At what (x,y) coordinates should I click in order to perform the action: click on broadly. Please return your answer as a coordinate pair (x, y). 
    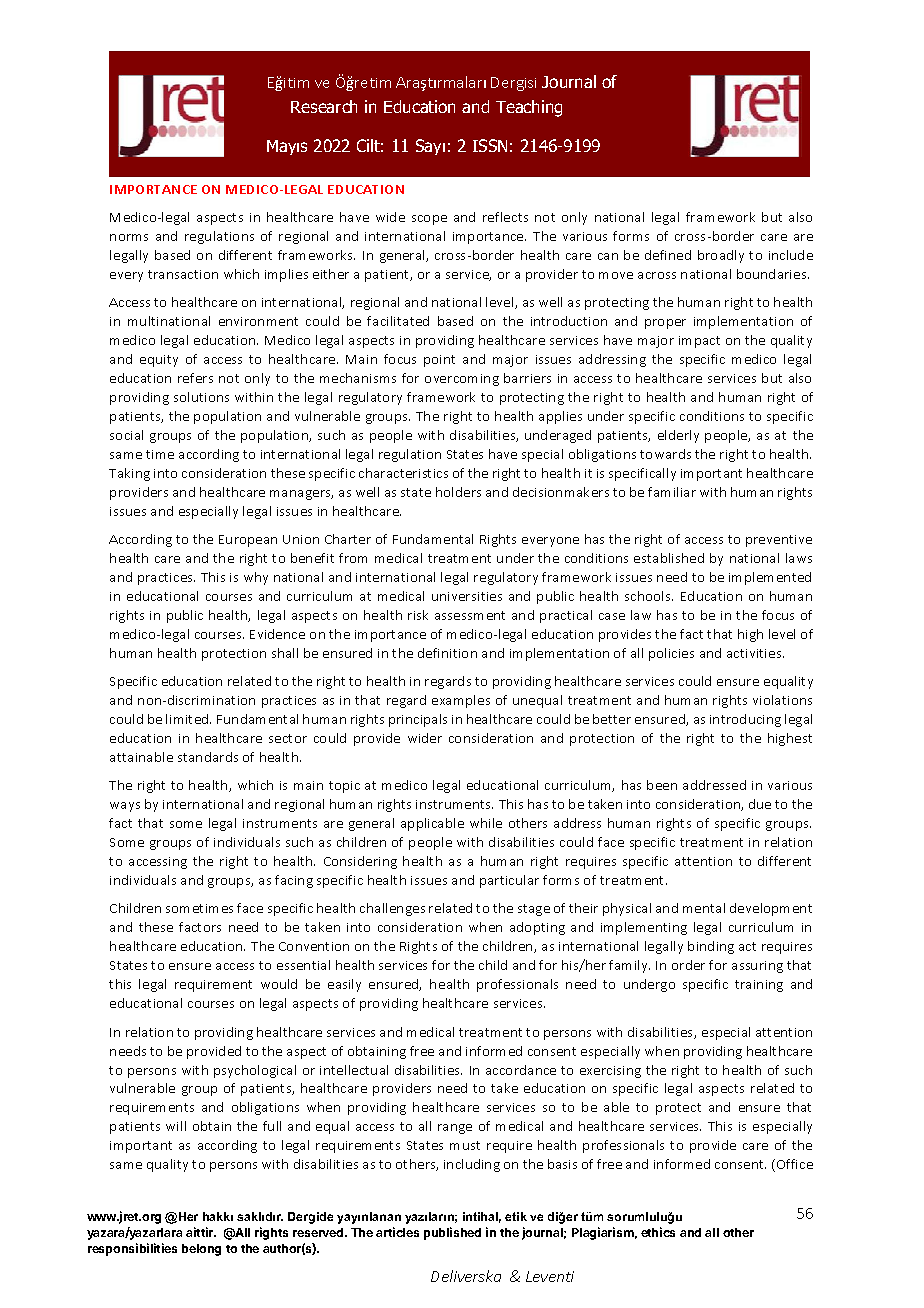
    Looking at the image, I should click on (721, 256).
